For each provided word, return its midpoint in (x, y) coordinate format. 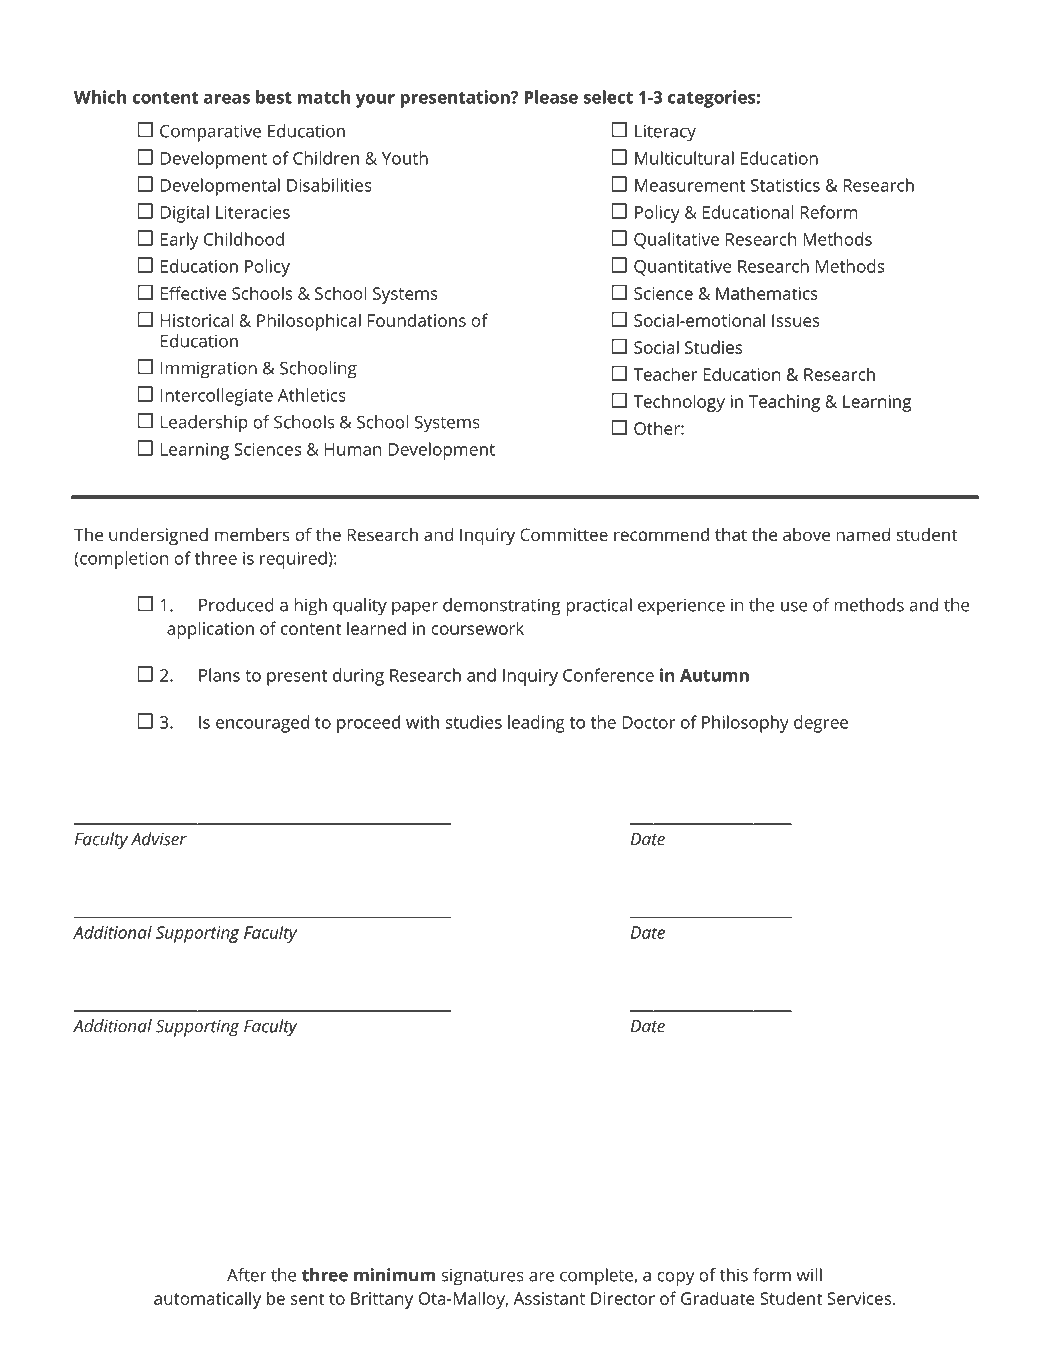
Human (353, 449)
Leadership (204, 424)
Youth (405, 158)
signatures (482, 1277)
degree (821, 724)
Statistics (785, 185)
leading (536, 724)
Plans (219, 675)
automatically (207, 1300)
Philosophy (745, 724)
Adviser (159, 839)
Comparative (210, 133)
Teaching (784, 403)
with (422, 722)
